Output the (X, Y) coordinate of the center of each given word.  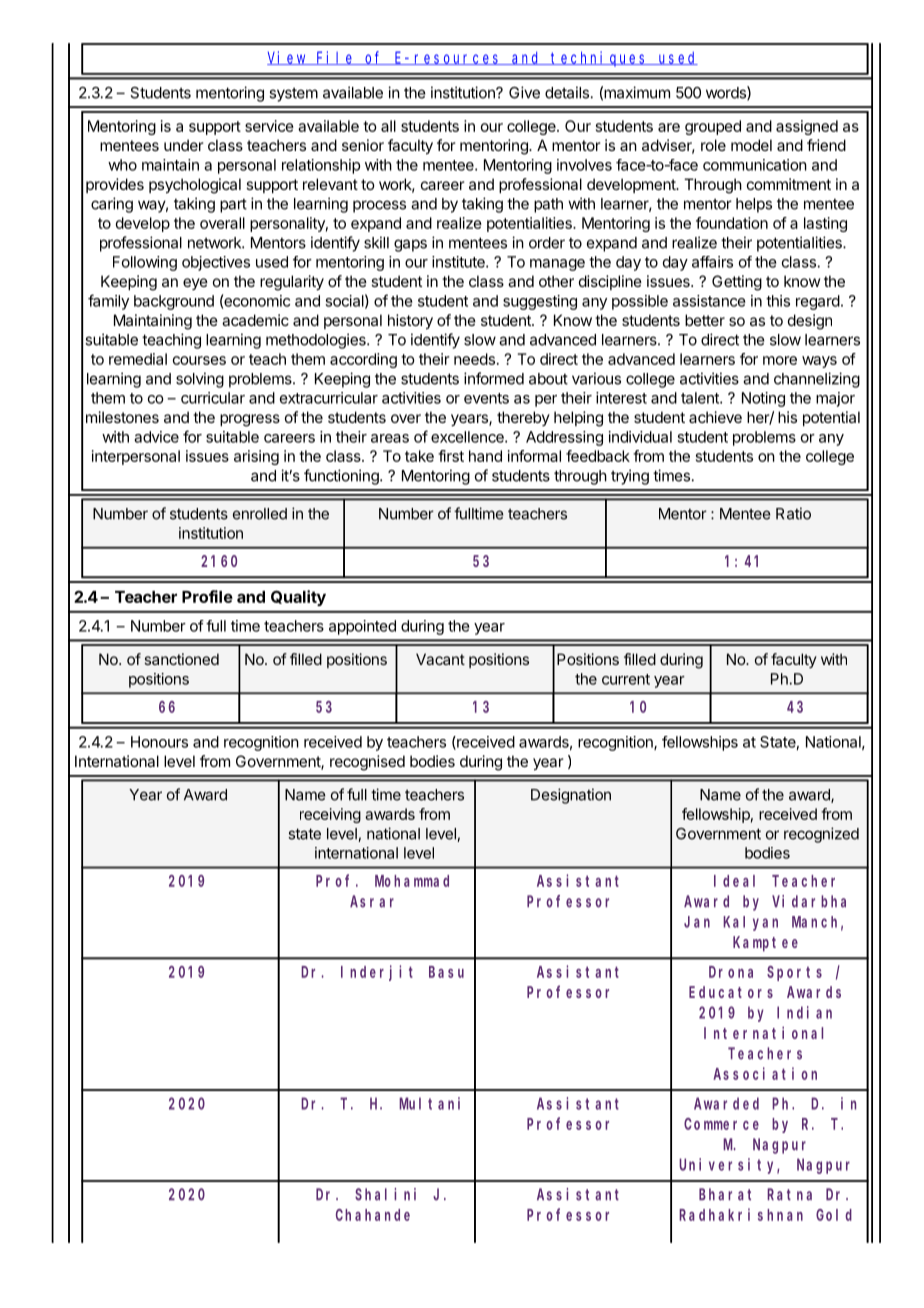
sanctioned (181, 659)
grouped (713, 127)
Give (524, 92)
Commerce (721, 1124)
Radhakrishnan (741, 1214)
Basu (446, 972)
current (626, 679)
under (184, 145)
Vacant (440, 659)
